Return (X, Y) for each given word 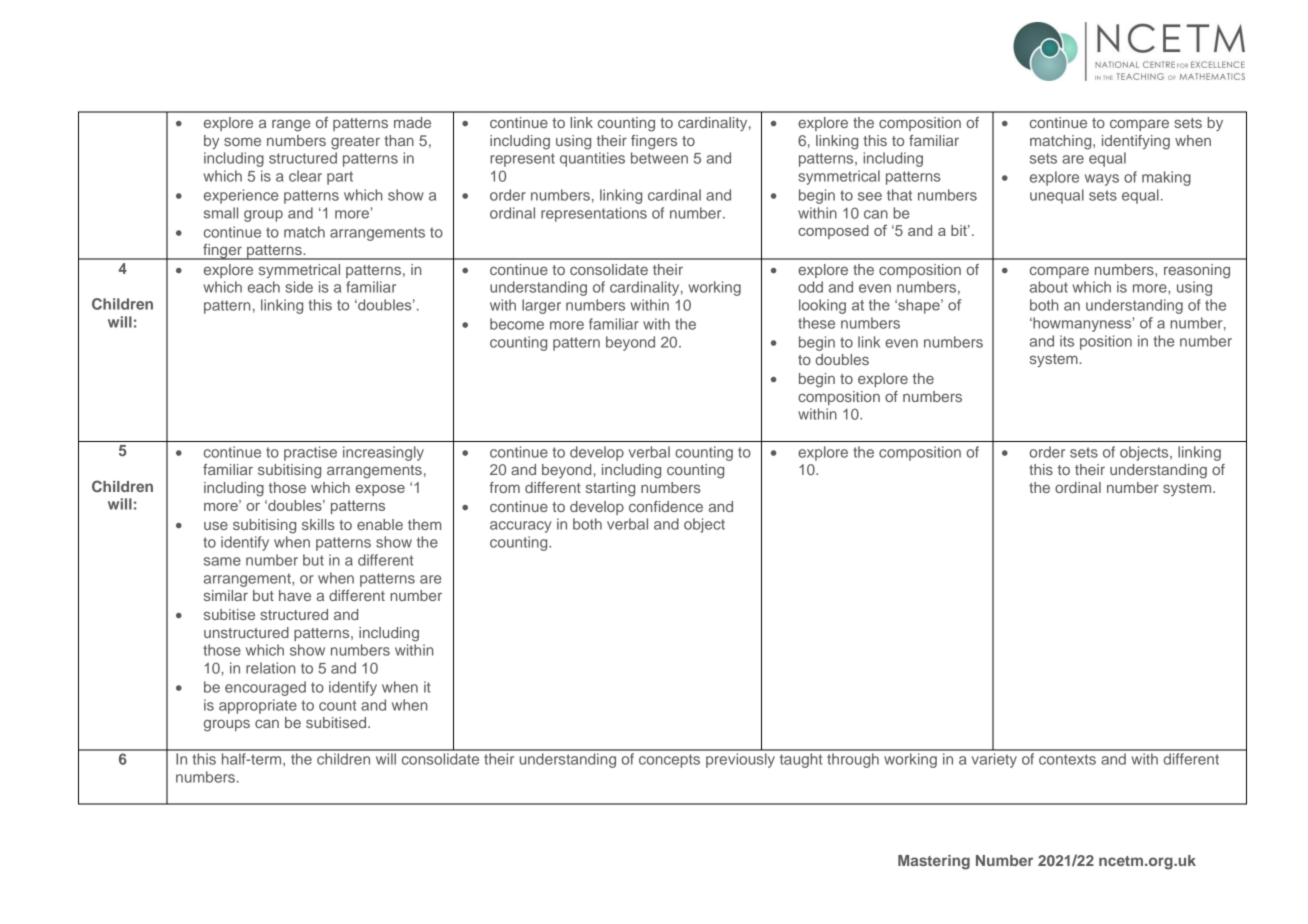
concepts (669, 761)
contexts (1067, 759)
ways (1102, 180)
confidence (666, 506)
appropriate (258, 706)
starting (610, 489)
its (1067, 341)
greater (355, 143)
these (816, 323)
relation (270, 668)
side (299, 287)
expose (380, 490)
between (659, 158)
